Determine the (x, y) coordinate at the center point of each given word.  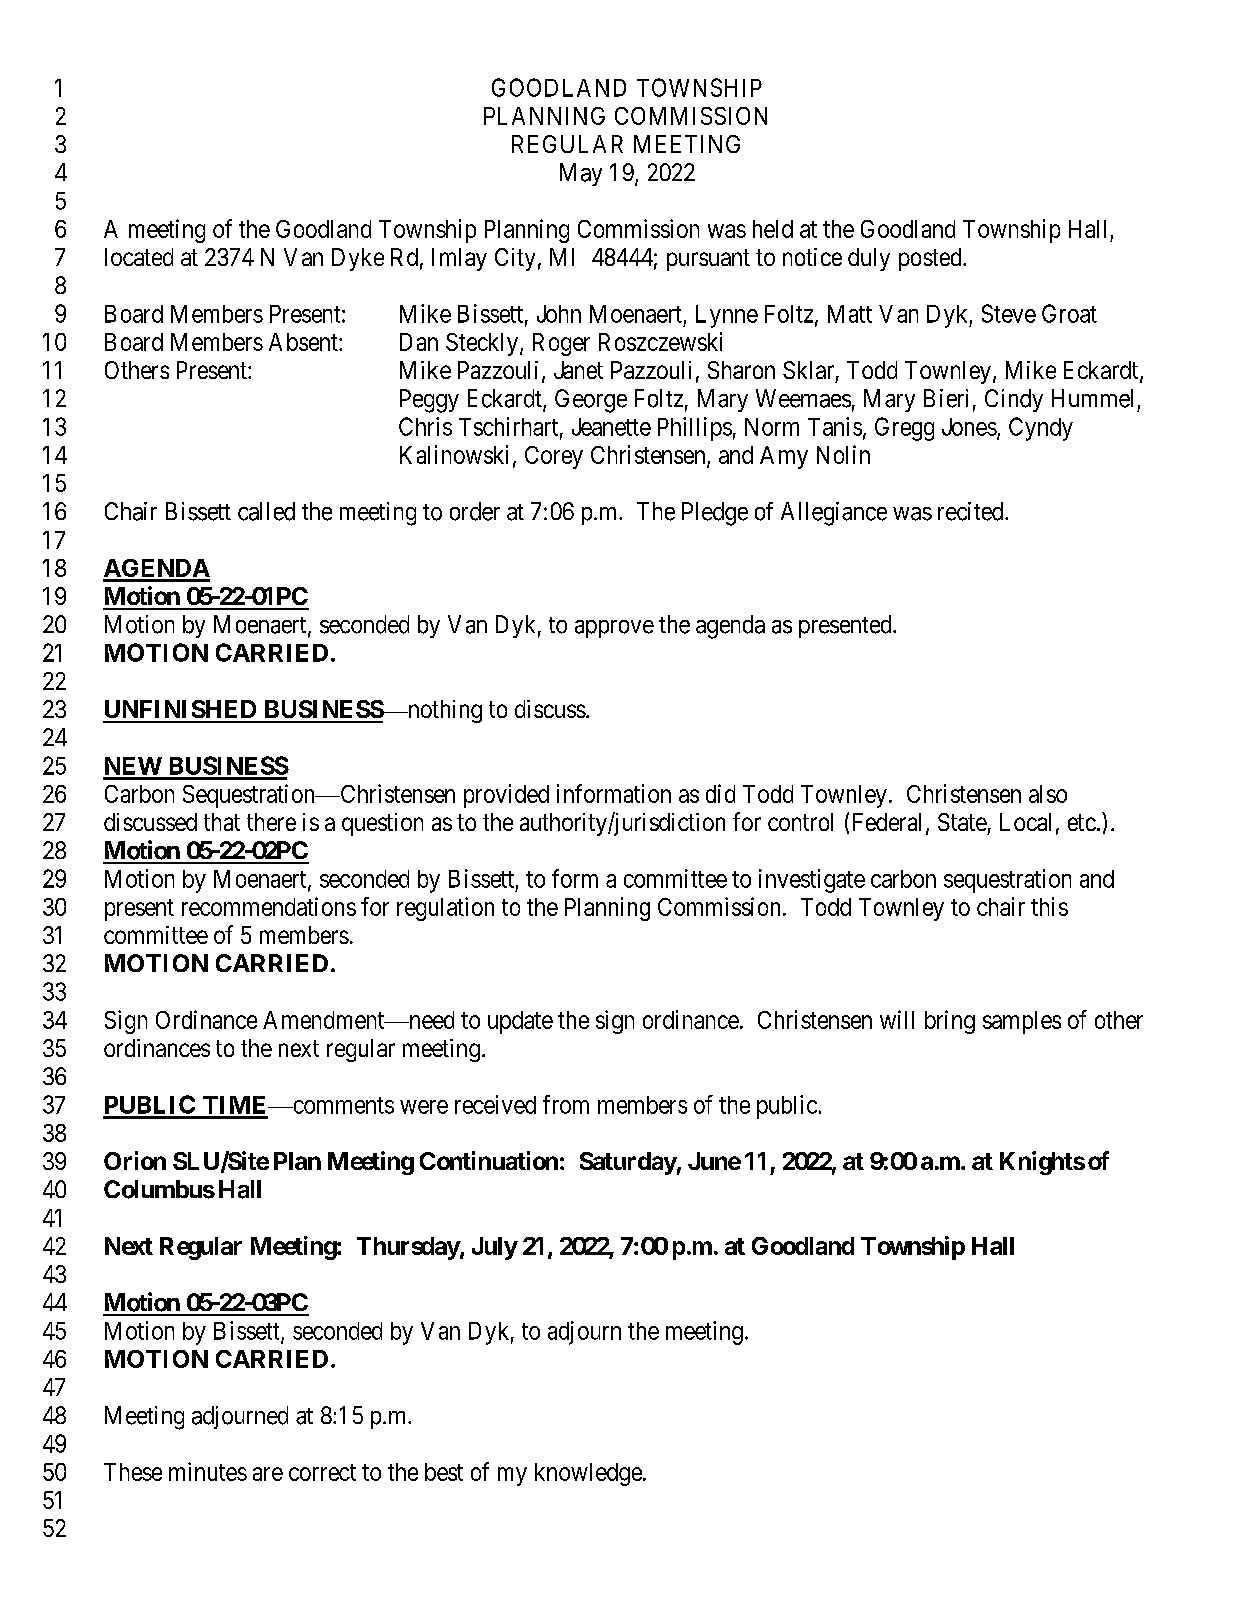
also (1048, 794)
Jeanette (611, 427)
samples (1022, 1022)
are (268, 1474)
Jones (969, 427)
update (520, 1022)
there (271, 822)
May (581, 174)
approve (614, 629)
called (266, 511)
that (222, 822)
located (139, 257)
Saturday (628, 1163)
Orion (135, 1160)
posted (931, 259)
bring (950, 1022)
